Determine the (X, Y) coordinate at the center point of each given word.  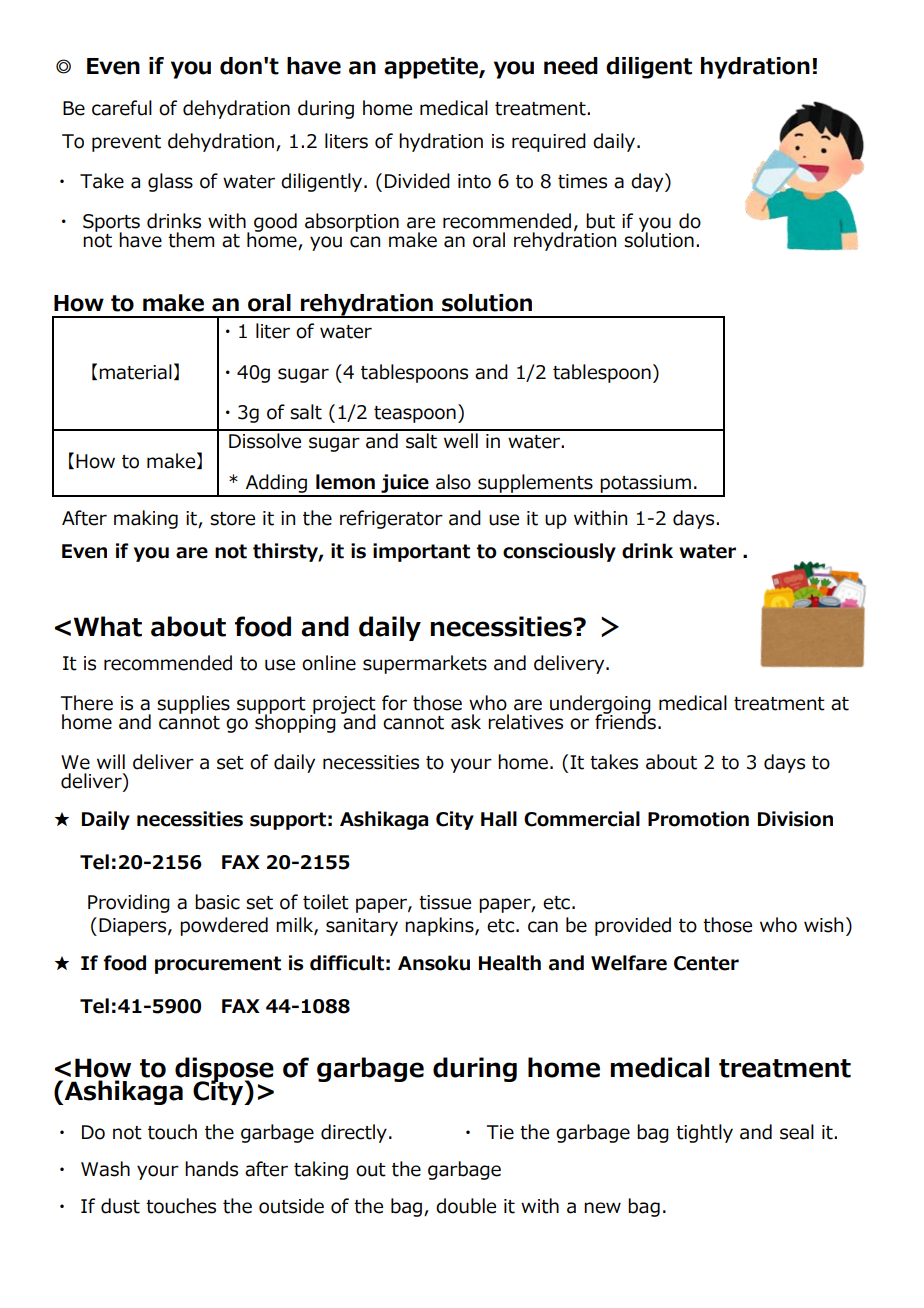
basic (217, 902)
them (191, 240)
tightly (704, 1133)
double (466, 1206)
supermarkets (425, 664)
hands (211, 1169)
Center (706, 963)
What (108, 626)
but (600, 221)
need (571, 66)
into (474, 181)
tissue (445, 902)
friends (625, 721)
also (453, 482)
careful (122, 108)
